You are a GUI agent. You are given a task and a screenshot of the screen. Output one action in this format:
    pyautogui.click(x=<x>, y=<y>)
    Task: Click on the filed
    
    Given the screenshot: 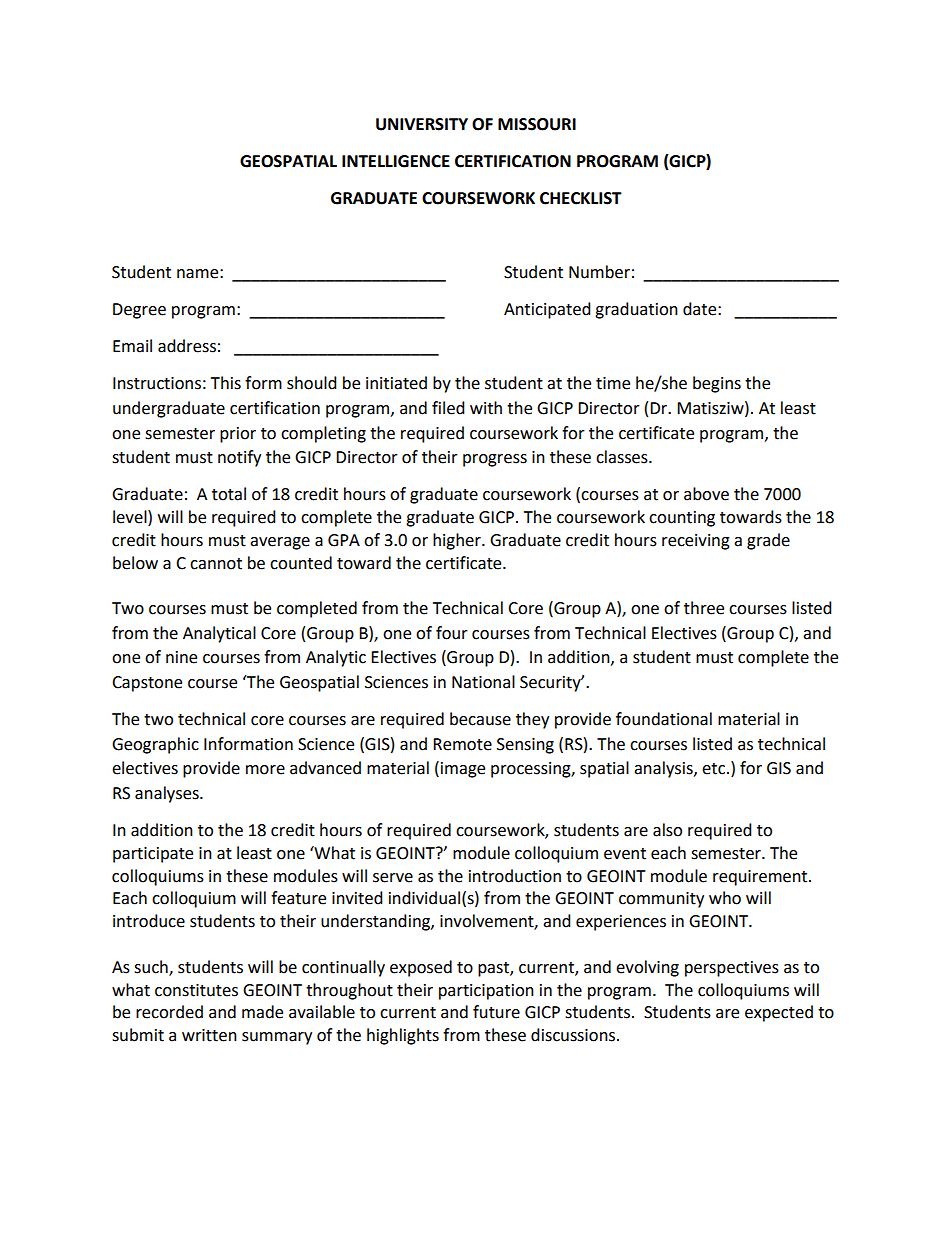 What is the action you would take?
    pyautogui.click(x=448, y=408)
